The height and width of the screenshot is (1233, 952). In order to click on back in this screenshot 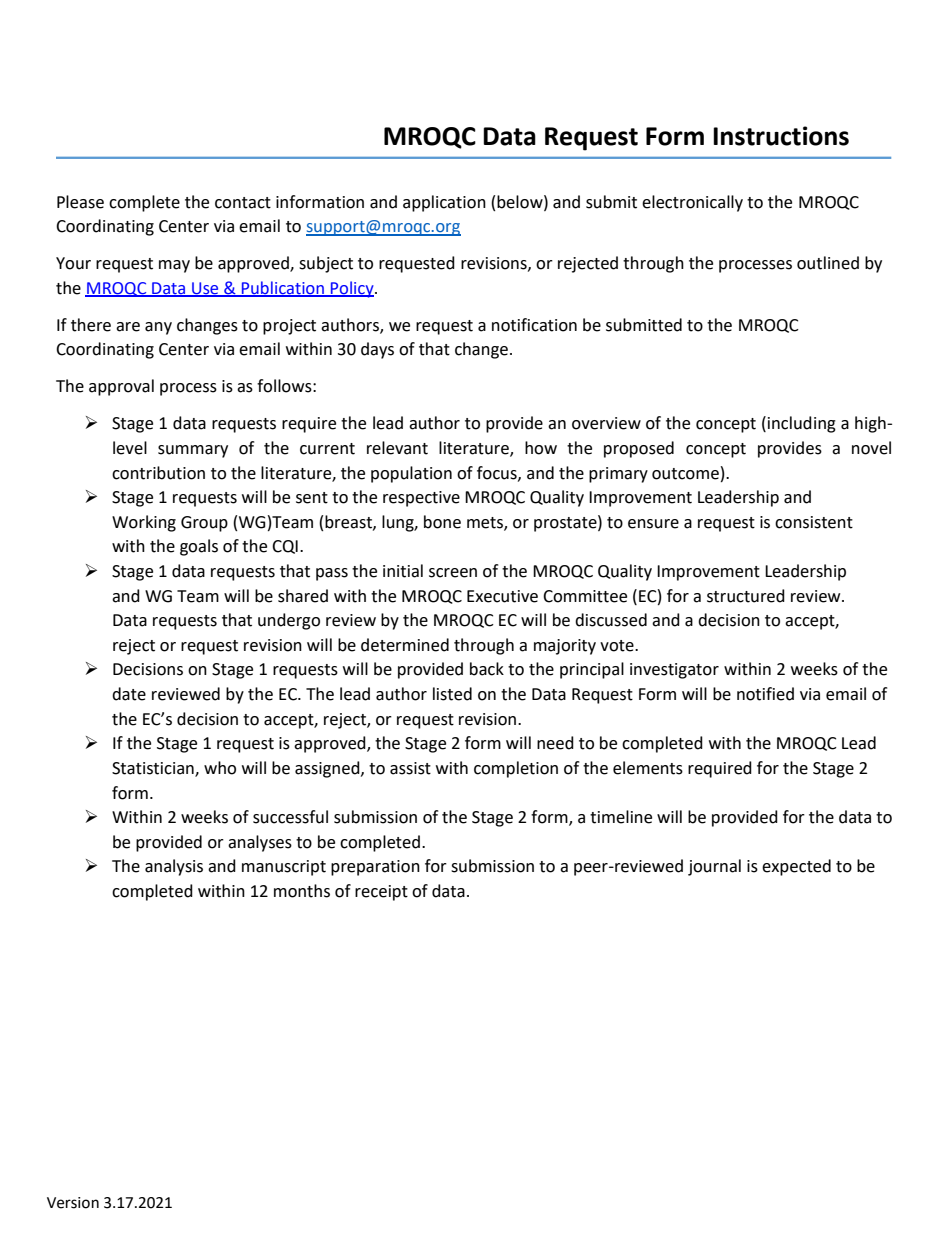, I will do `click(487, 669)`.
